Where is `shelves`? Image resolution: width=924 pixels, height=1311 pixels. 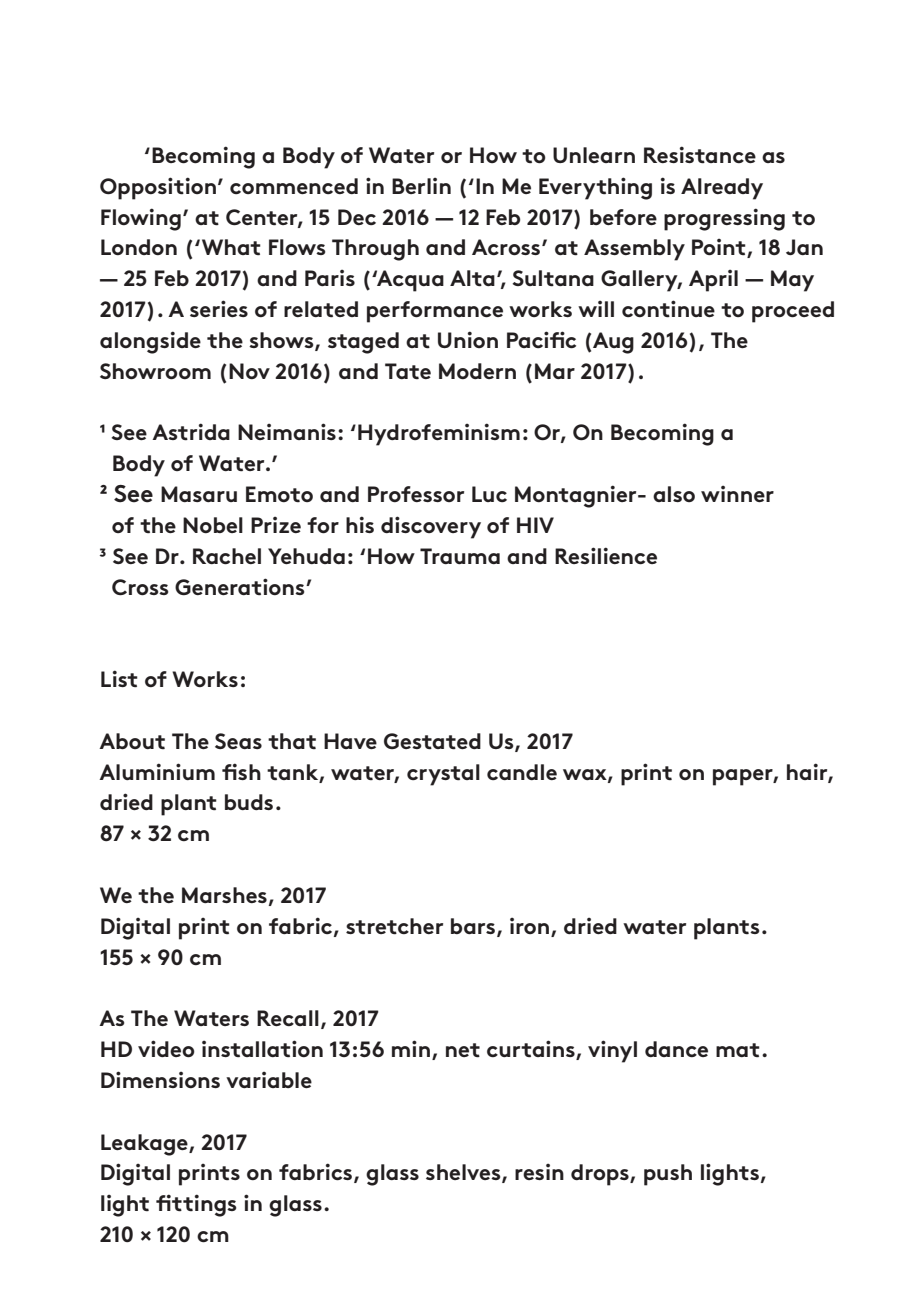
shelves is located at coordinates (464, 1173).
